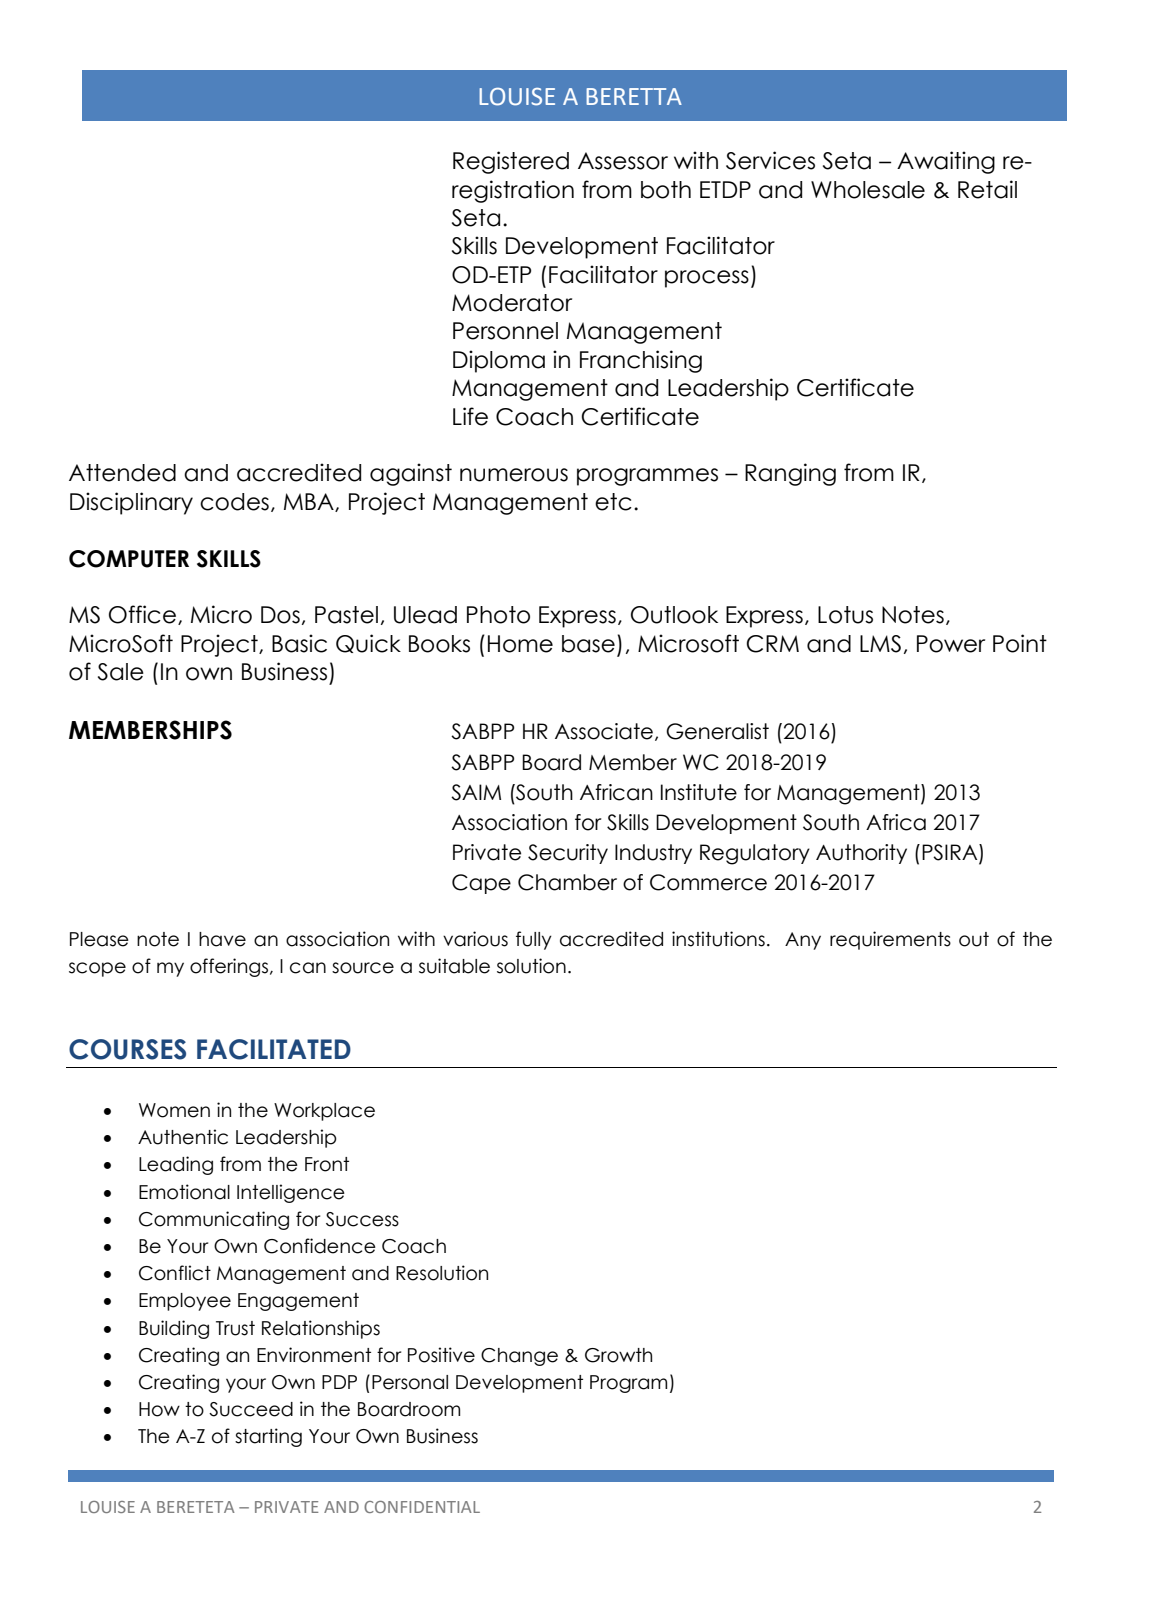  I want to click on Ranging, so click(790, 474).
